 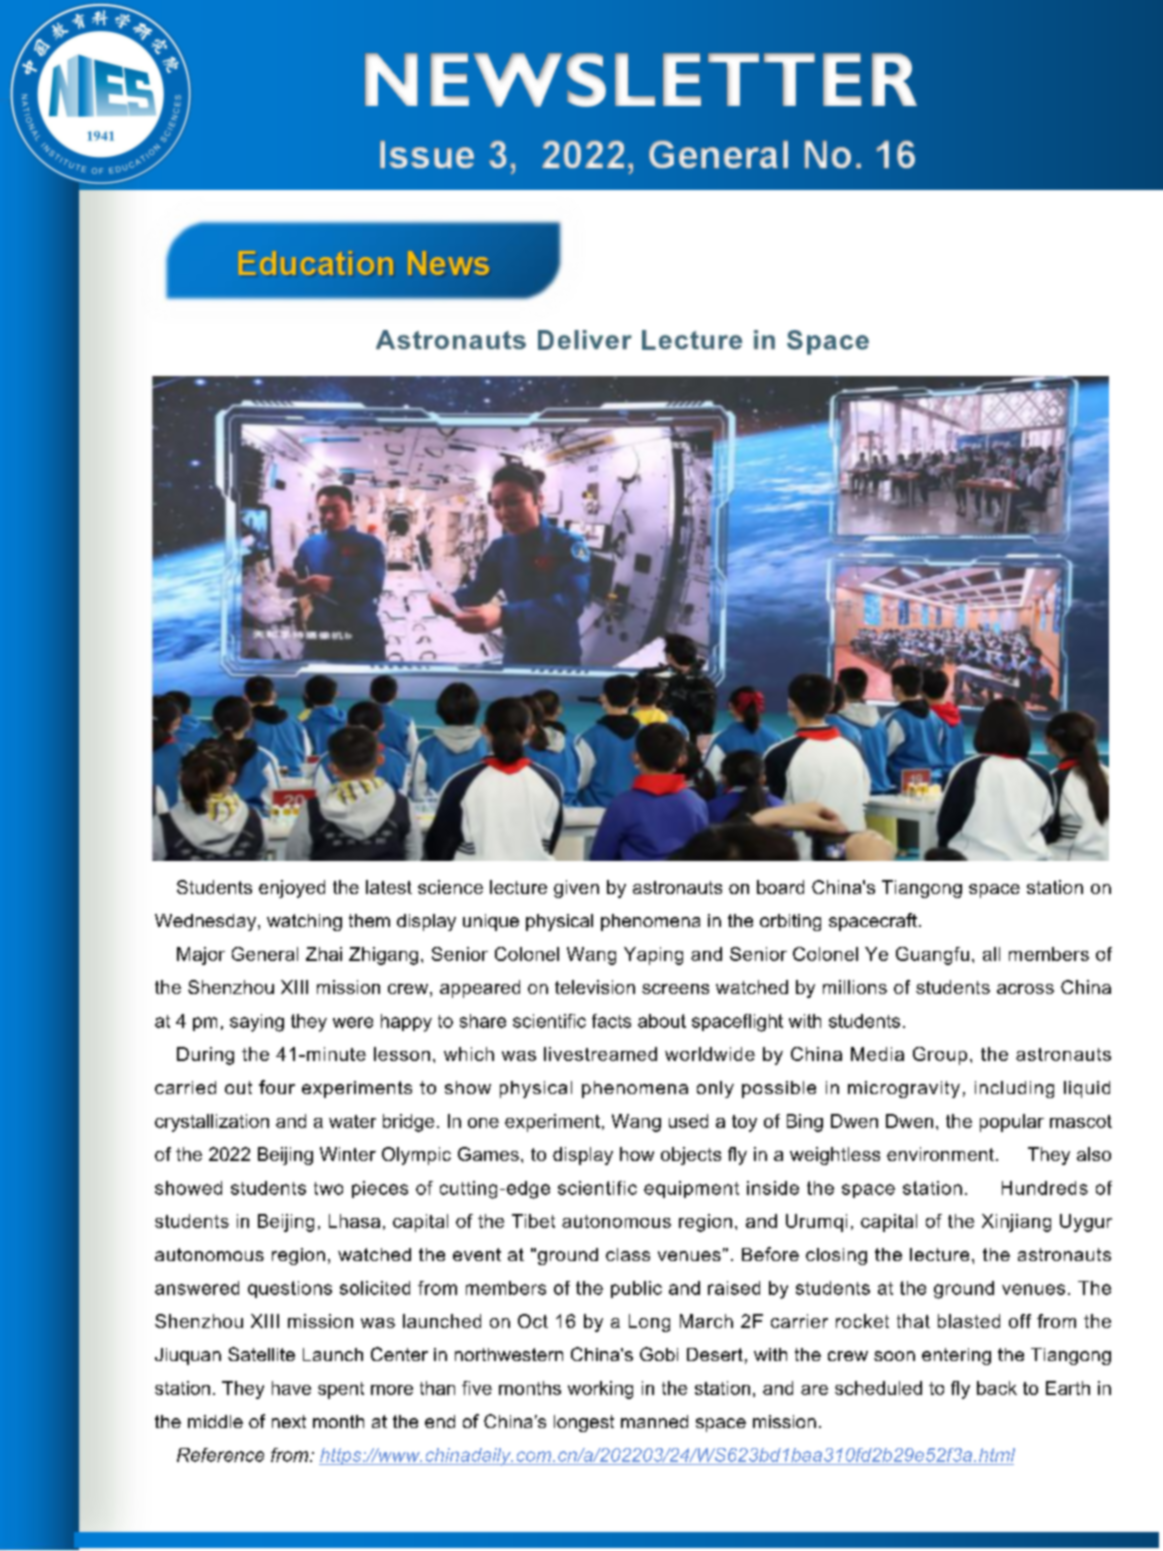 I want to click on next, so click(x=289, y=1421).
